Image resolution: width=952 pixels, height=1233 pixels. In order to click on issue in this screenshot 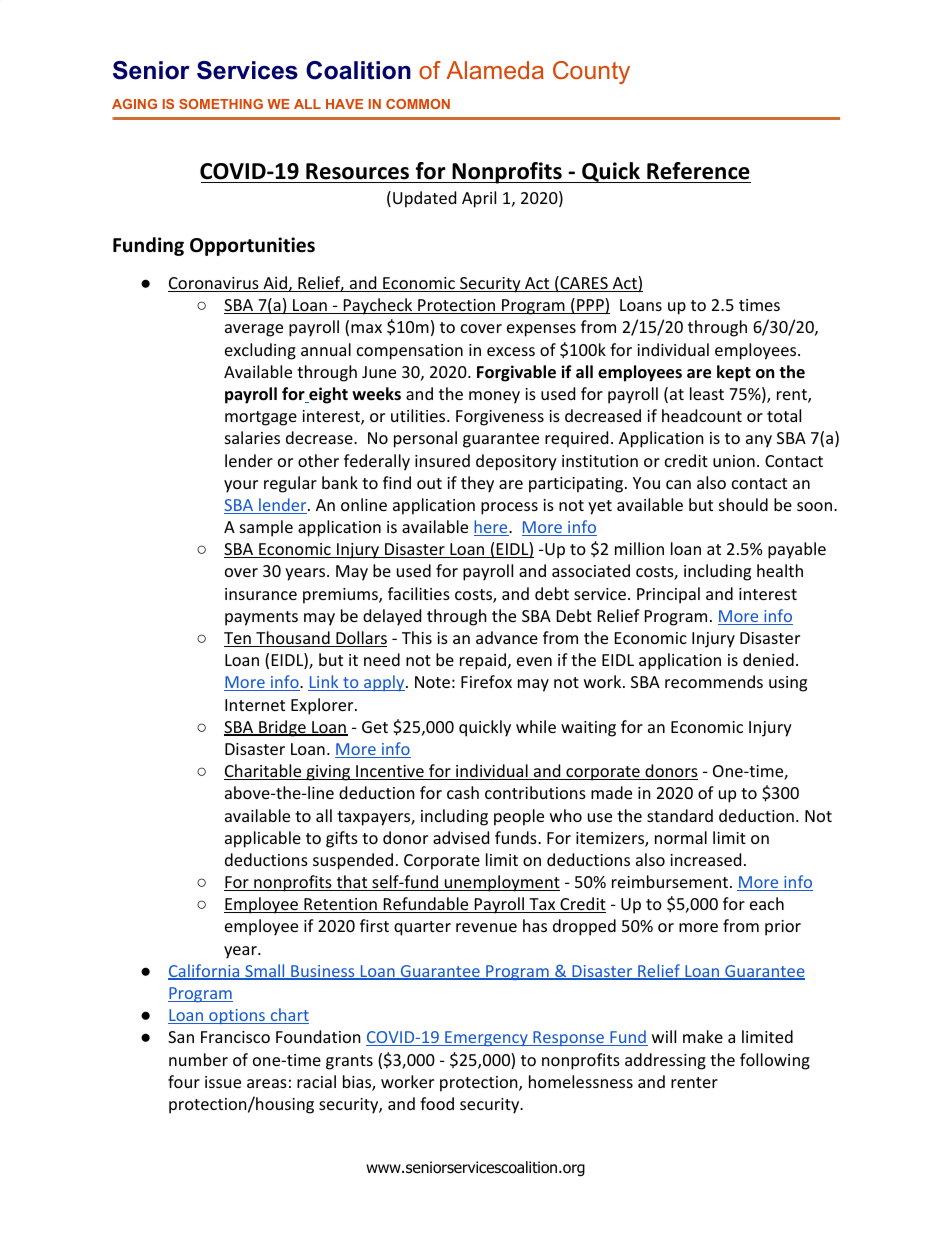, I will do `click(223, 1082)`.
